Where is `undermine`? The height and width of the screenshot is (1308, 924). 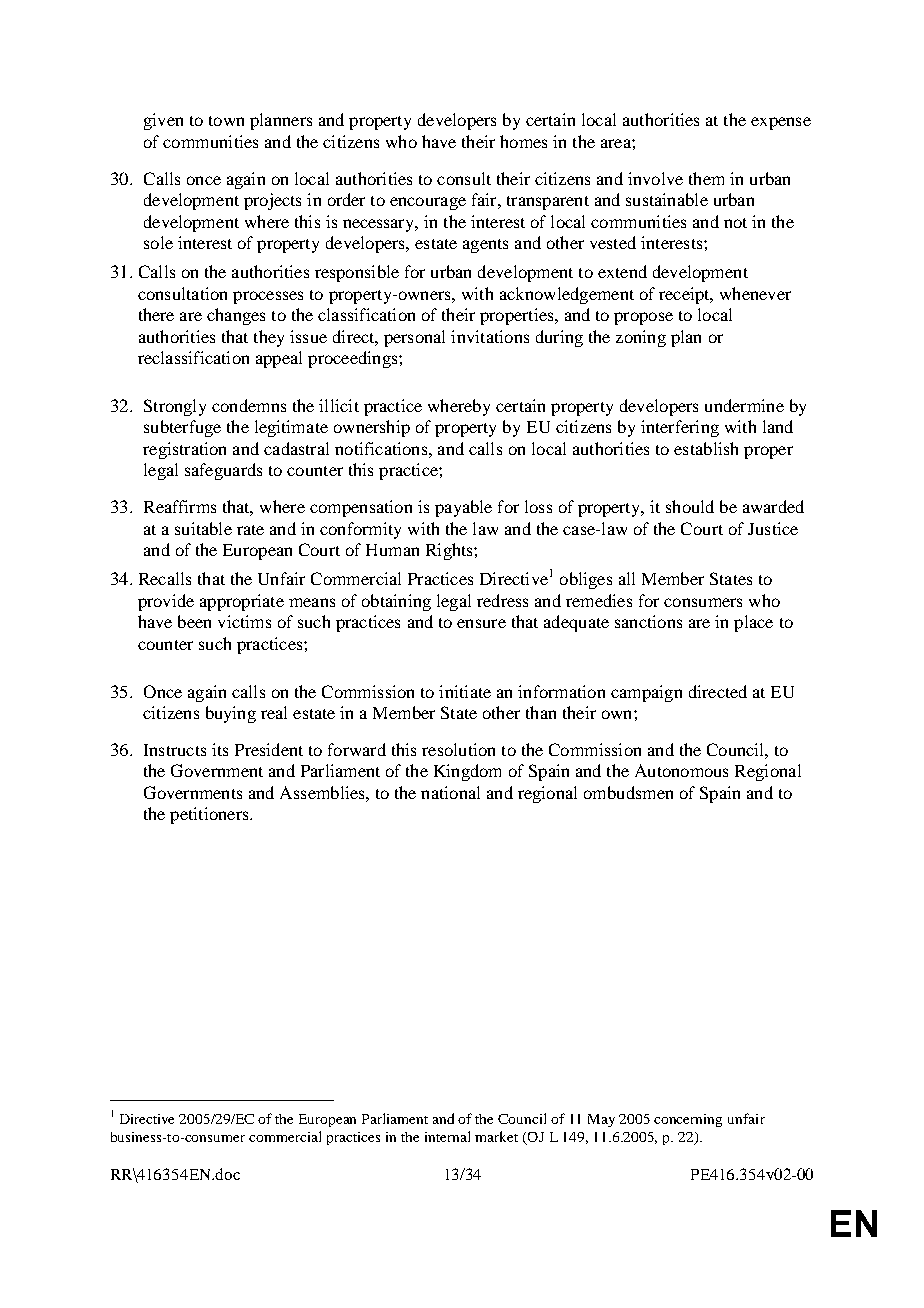 undermine is located at coordinates (744, 405).
